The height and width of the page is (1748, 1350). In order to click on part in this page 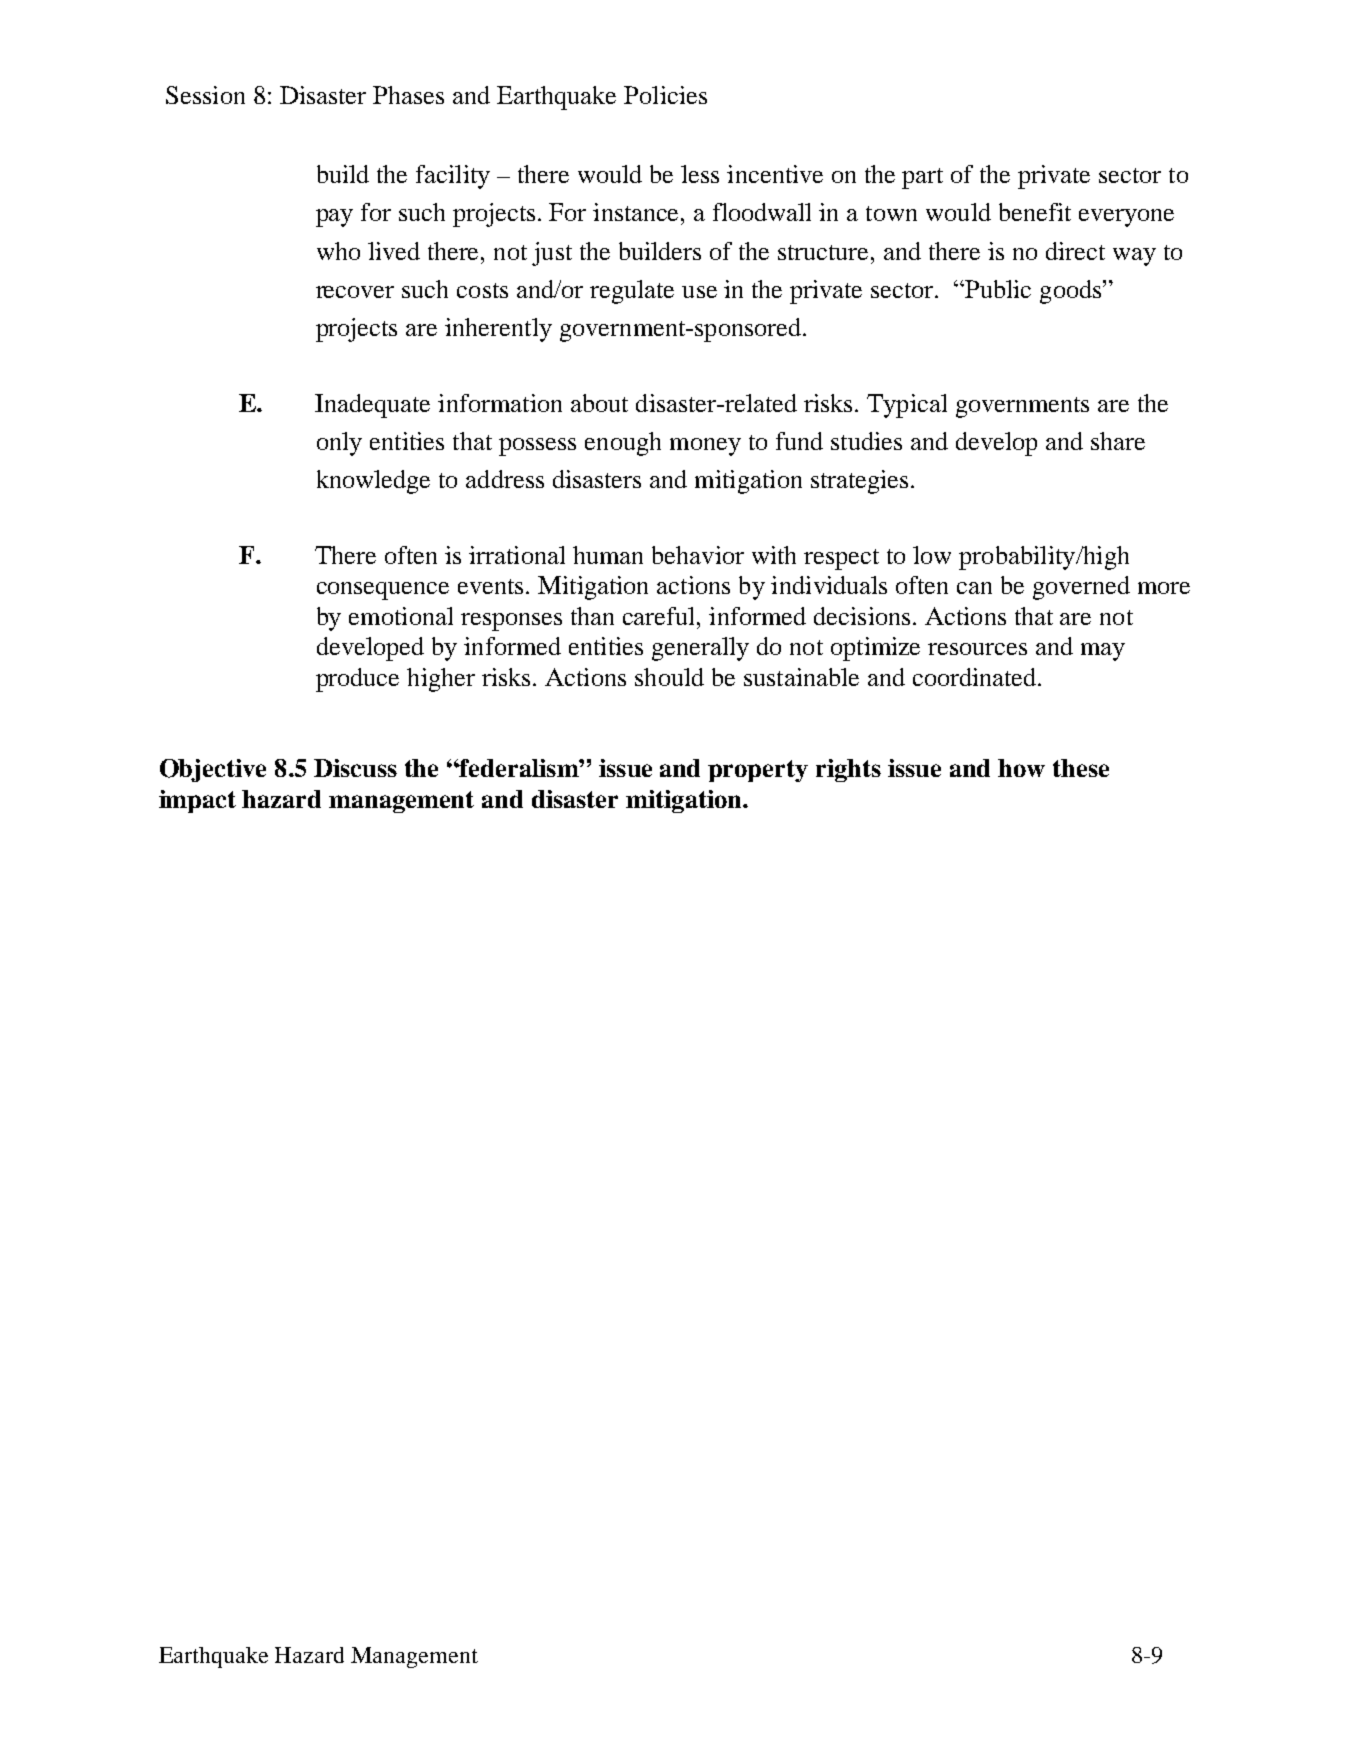, I will do `click(922, 178)`.
